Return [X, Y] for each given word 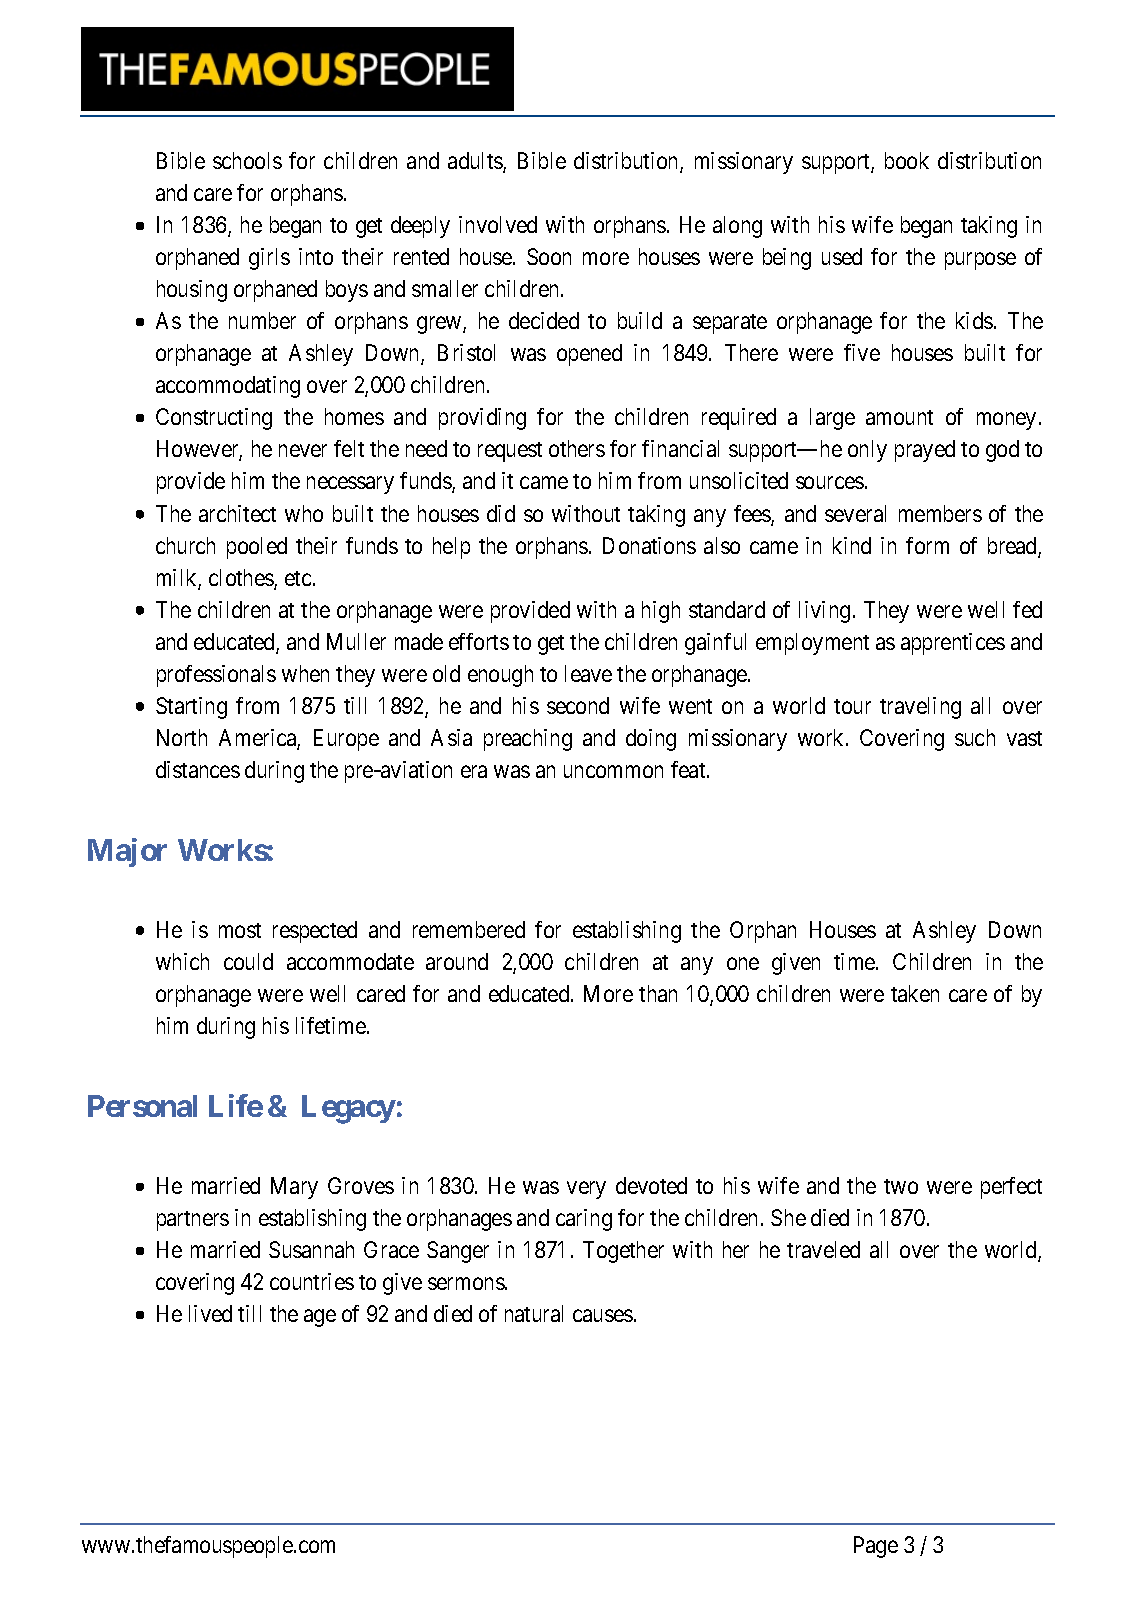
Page [876, 1547]
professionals [216, 676]
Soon [549, 256]
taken [915, 993]
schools [247, 160]
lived [210, 1313]
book [907, 160]
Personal [142, 1106]
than [658, 993]
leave [588, 673]
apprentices [953, 644]
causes [603, 1316]
